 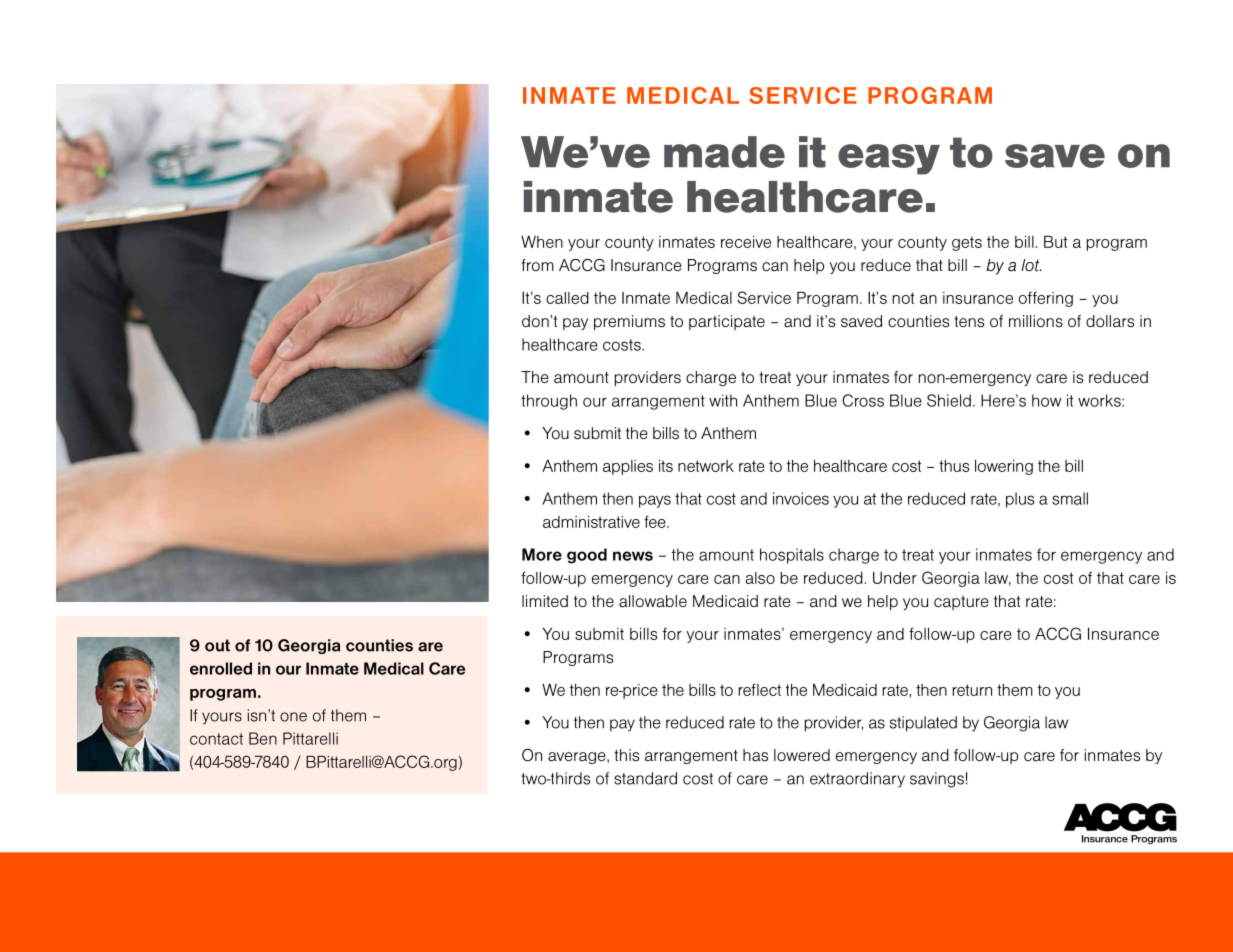 I want to click on millions, so click(x=1036, y=321).
